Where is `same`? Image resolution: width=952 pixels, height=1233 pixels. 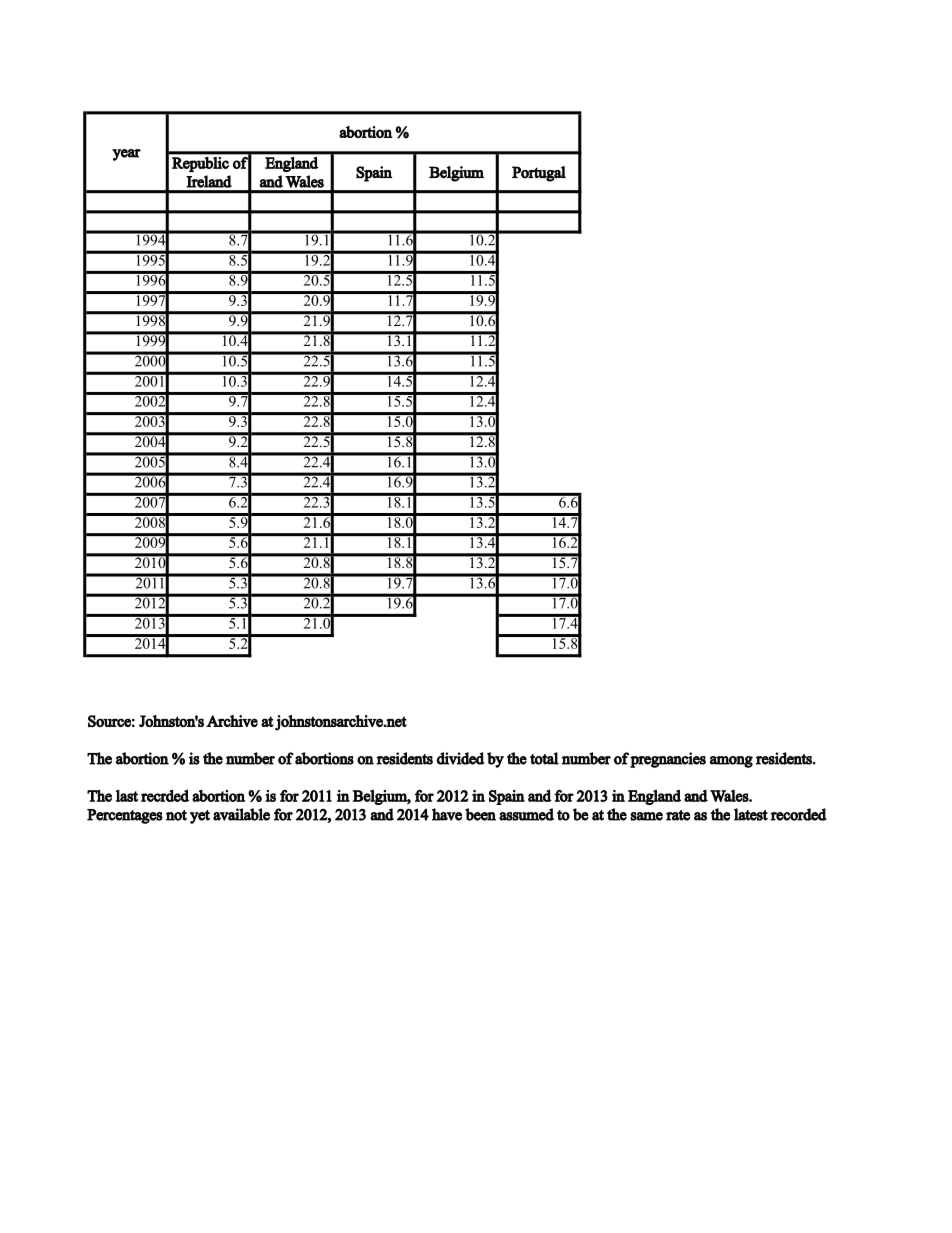
same is located at coordinates (646, 816).
